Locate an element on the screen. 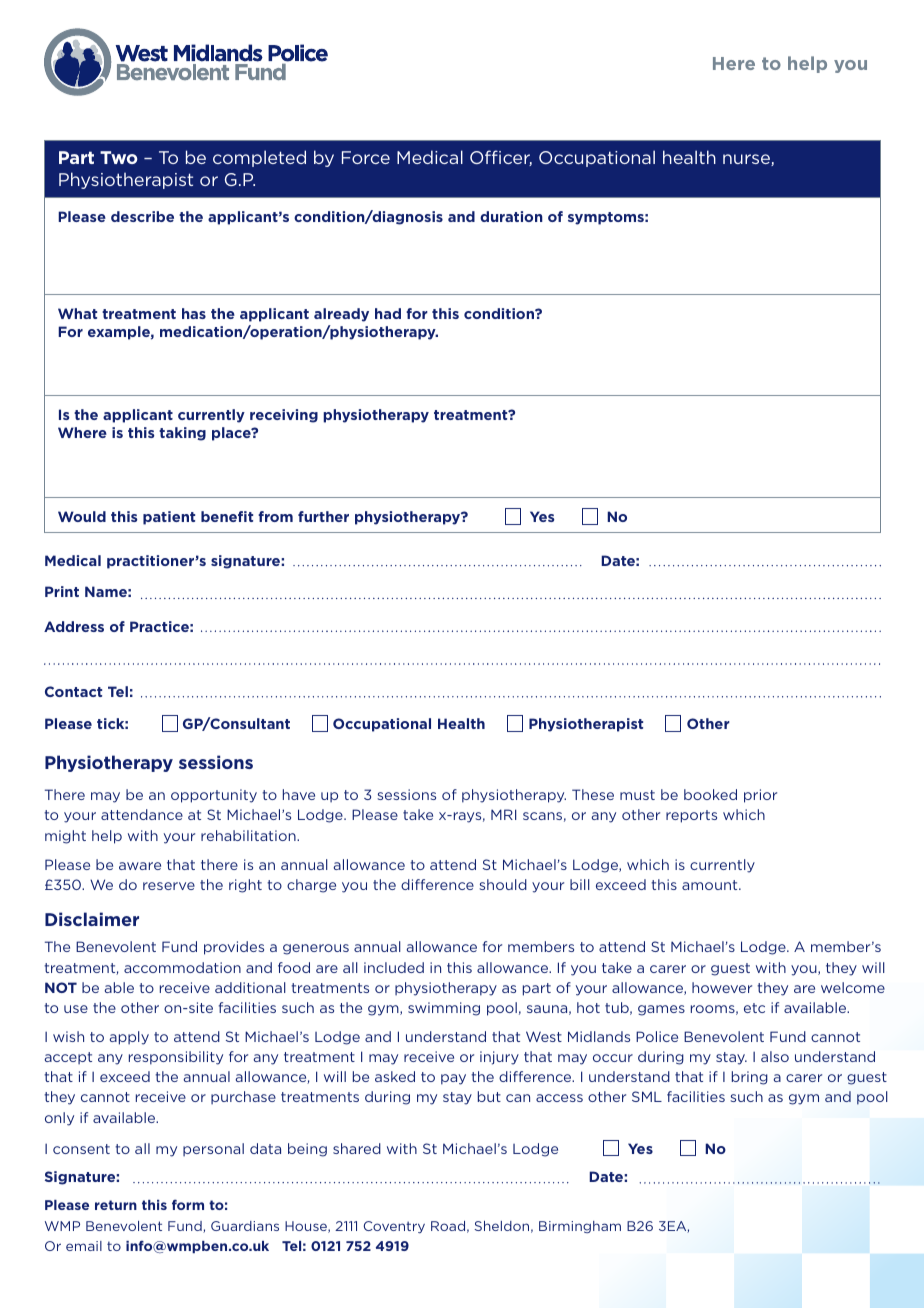 The image size is (924, 1308). Force is located at coordinates (366, 157).
